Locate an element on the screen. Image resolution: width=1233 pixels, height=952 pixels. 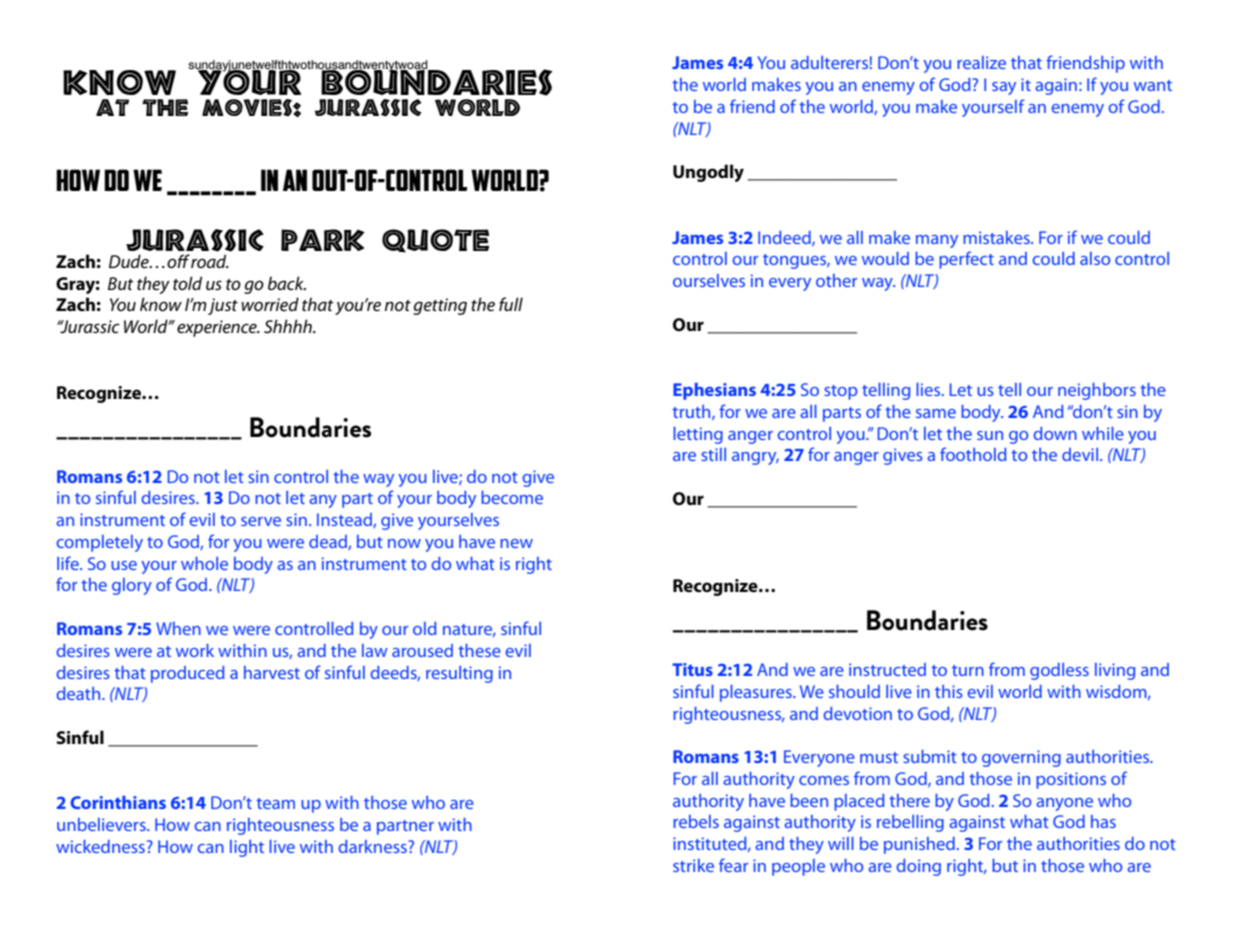
foothold is located at coordinates (973, 454).
